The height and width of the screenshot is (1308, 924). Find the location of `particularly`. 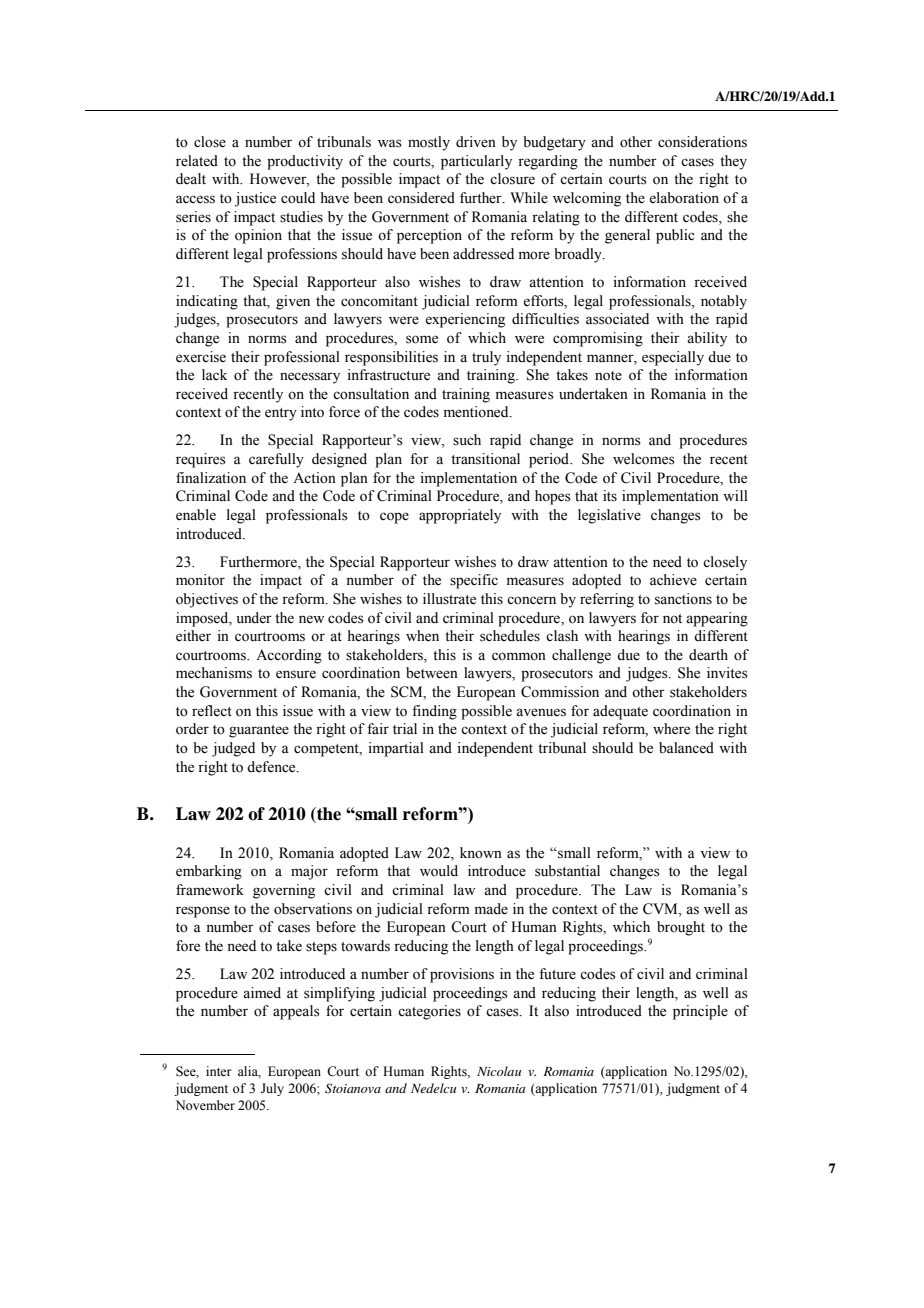

particularly is located at coordinates (476, 162).
